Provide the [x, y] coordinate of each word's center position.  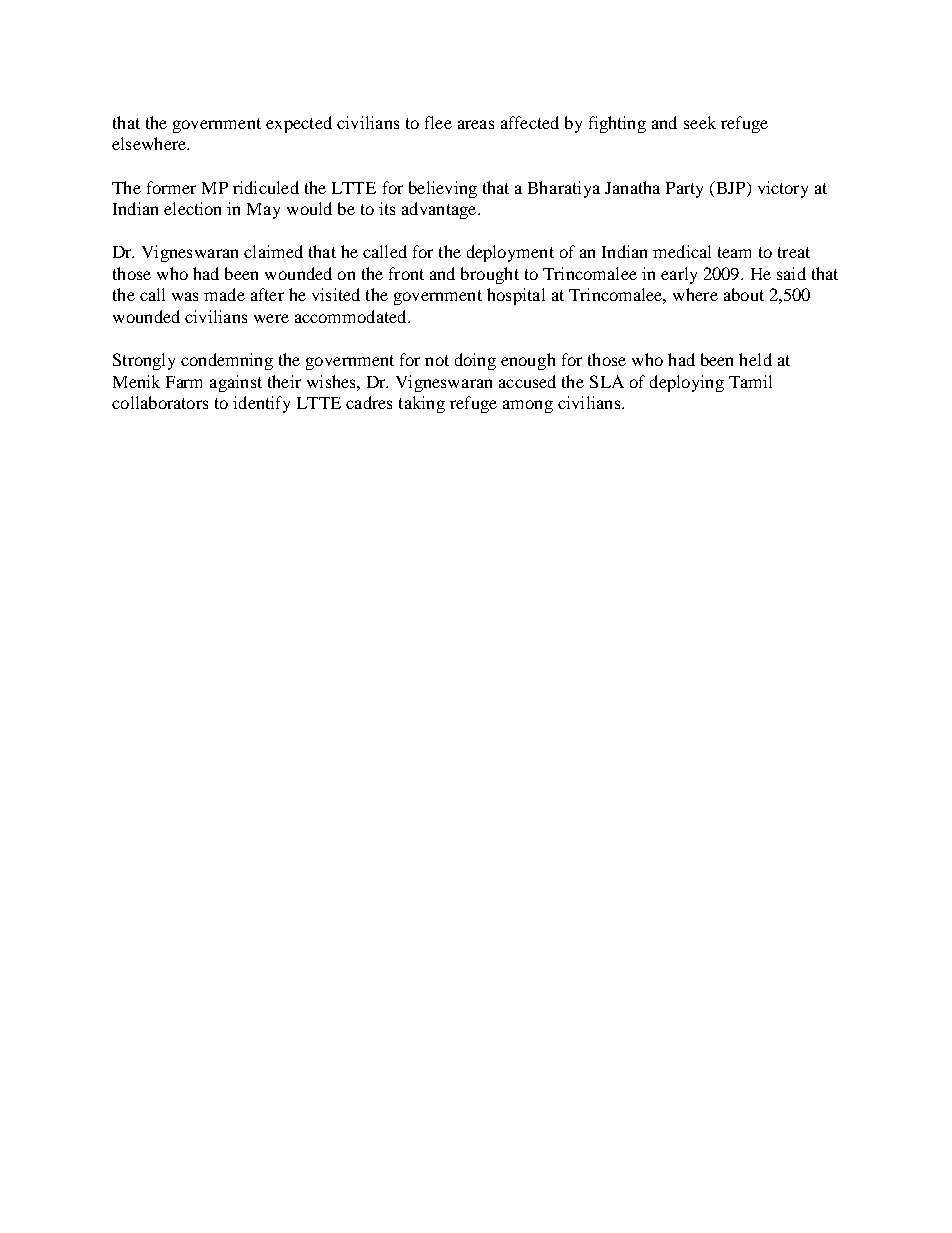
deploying [687, 383]
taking [422, 404]
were [271, 318]
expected [299, 124]
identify [261, 404]
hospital [516, 296]
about [744, 294]
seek [700, 122]
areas [476, 124]
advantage [440, 210]
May [263, 211]
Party [684, 190]
